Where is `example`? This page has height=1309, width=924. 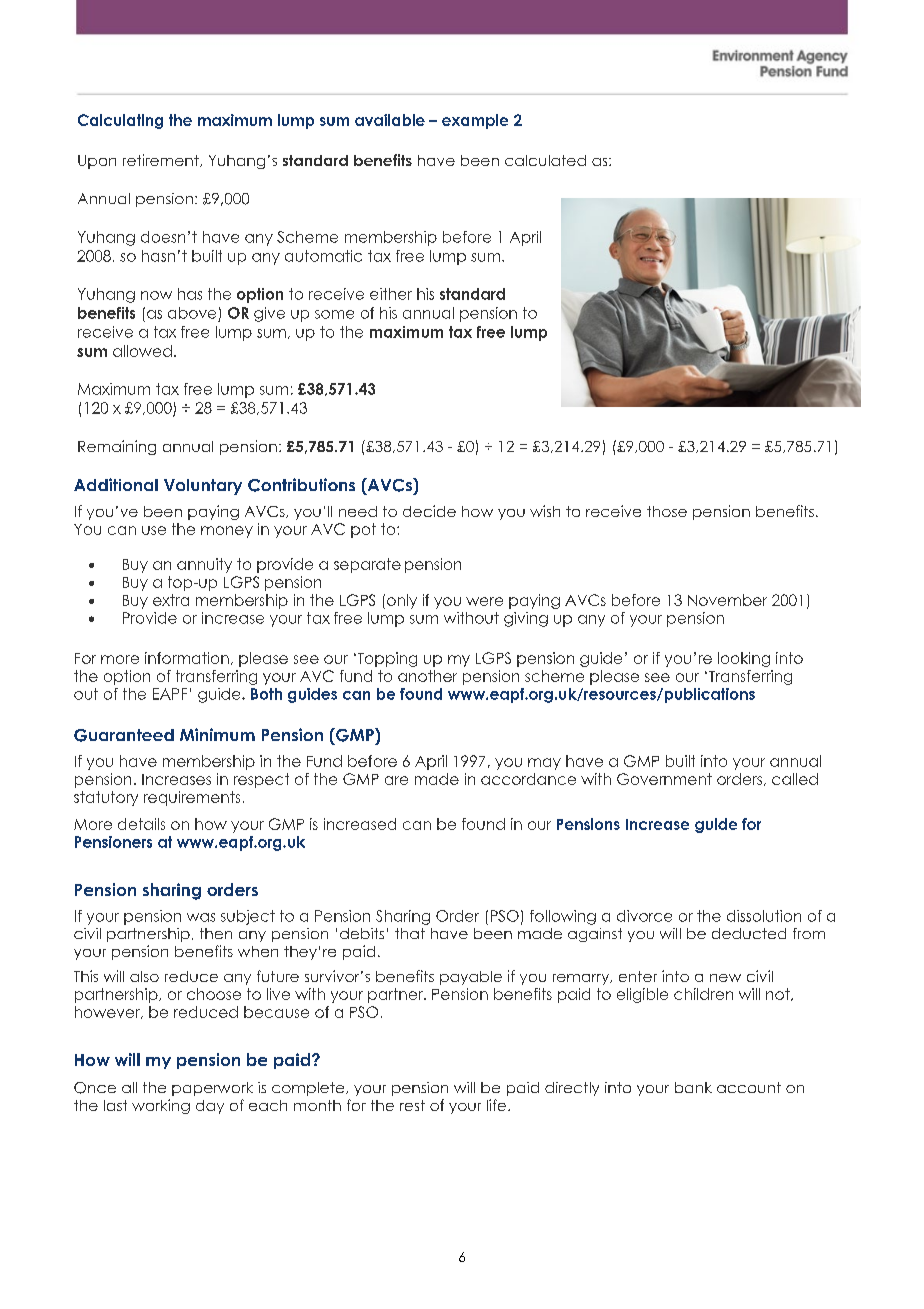 example is located at coordinates (475, 121).
